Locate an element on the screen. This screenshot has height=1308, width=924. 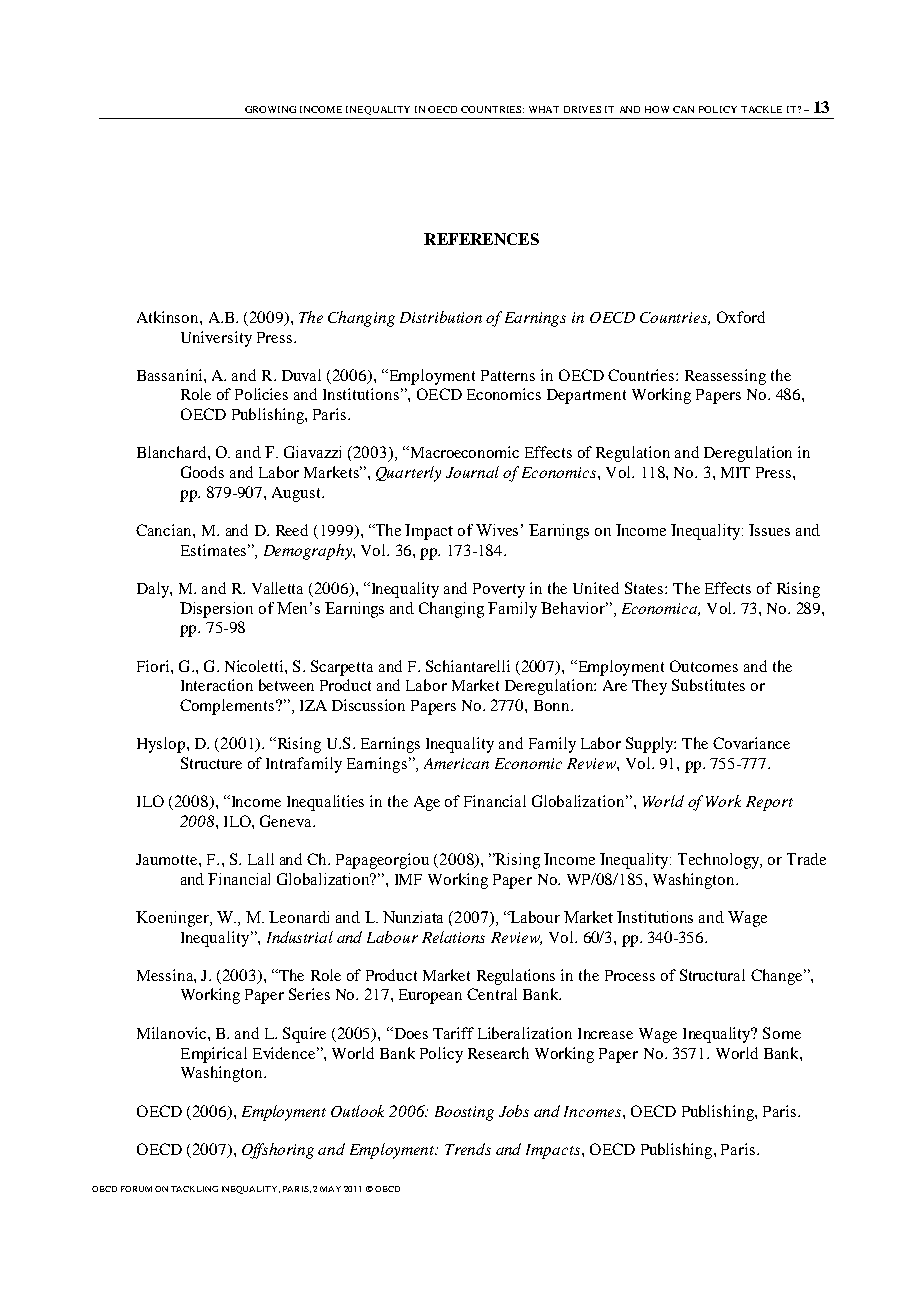
GROWING is located at coordinates (270, 109).
